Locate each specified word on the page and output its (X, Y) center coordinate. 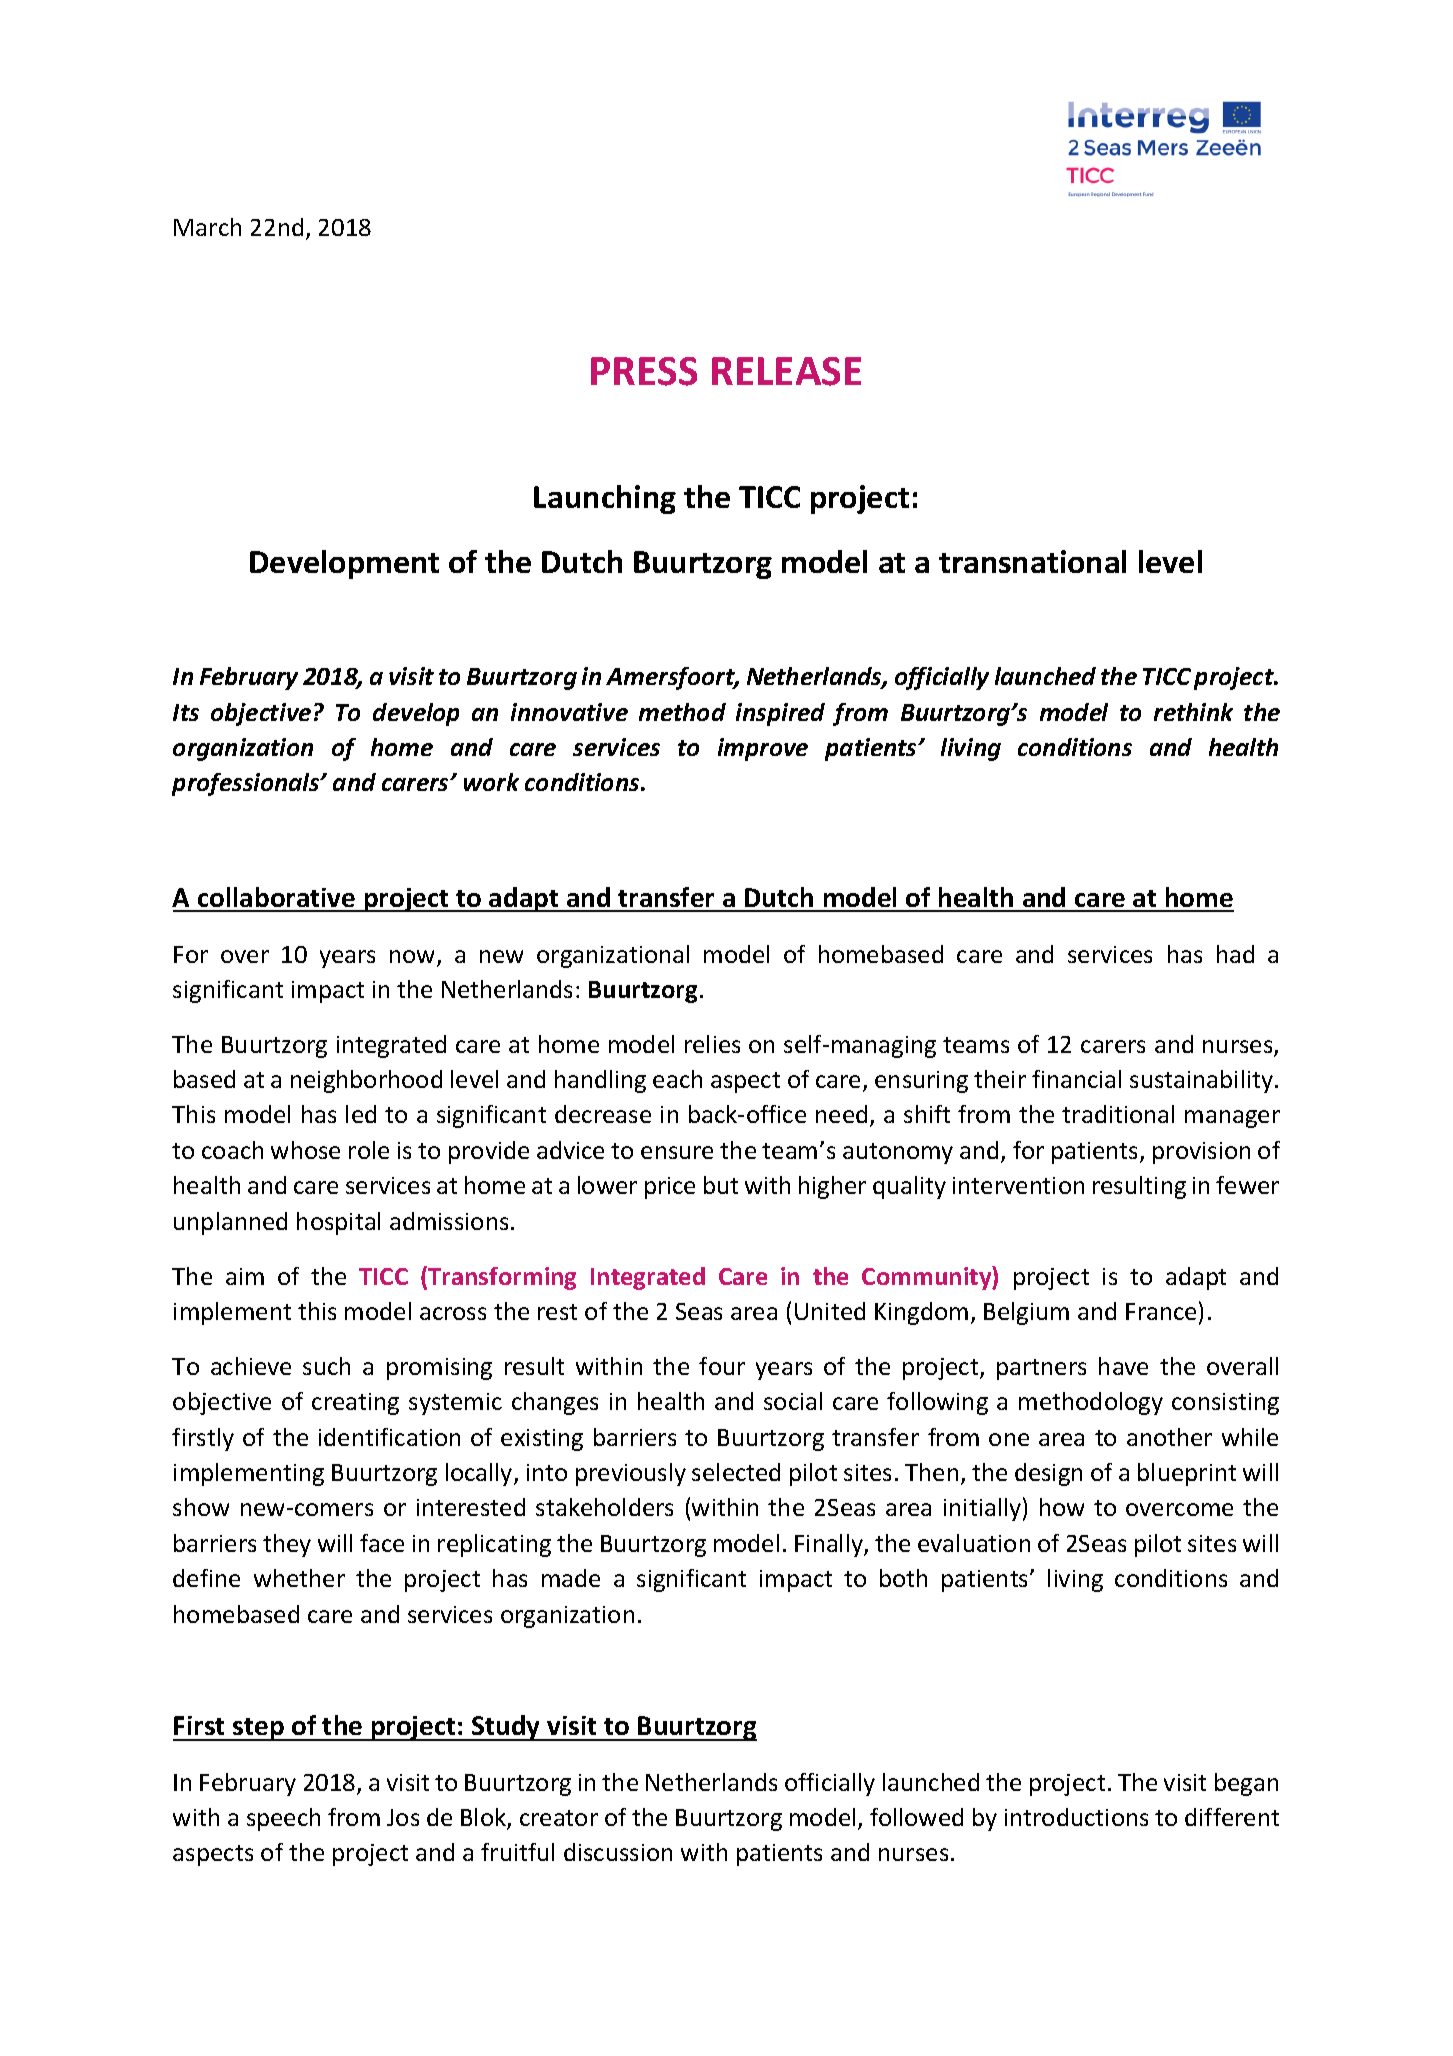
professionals (247, 784)
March (207, 227)
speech (283, 1819)
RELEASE (786, 371)
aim (245, 1276)
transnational (1032, 561)
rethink (1193, 712)
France (1161, 1311)
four (722, 1366)
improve (763, 749)
